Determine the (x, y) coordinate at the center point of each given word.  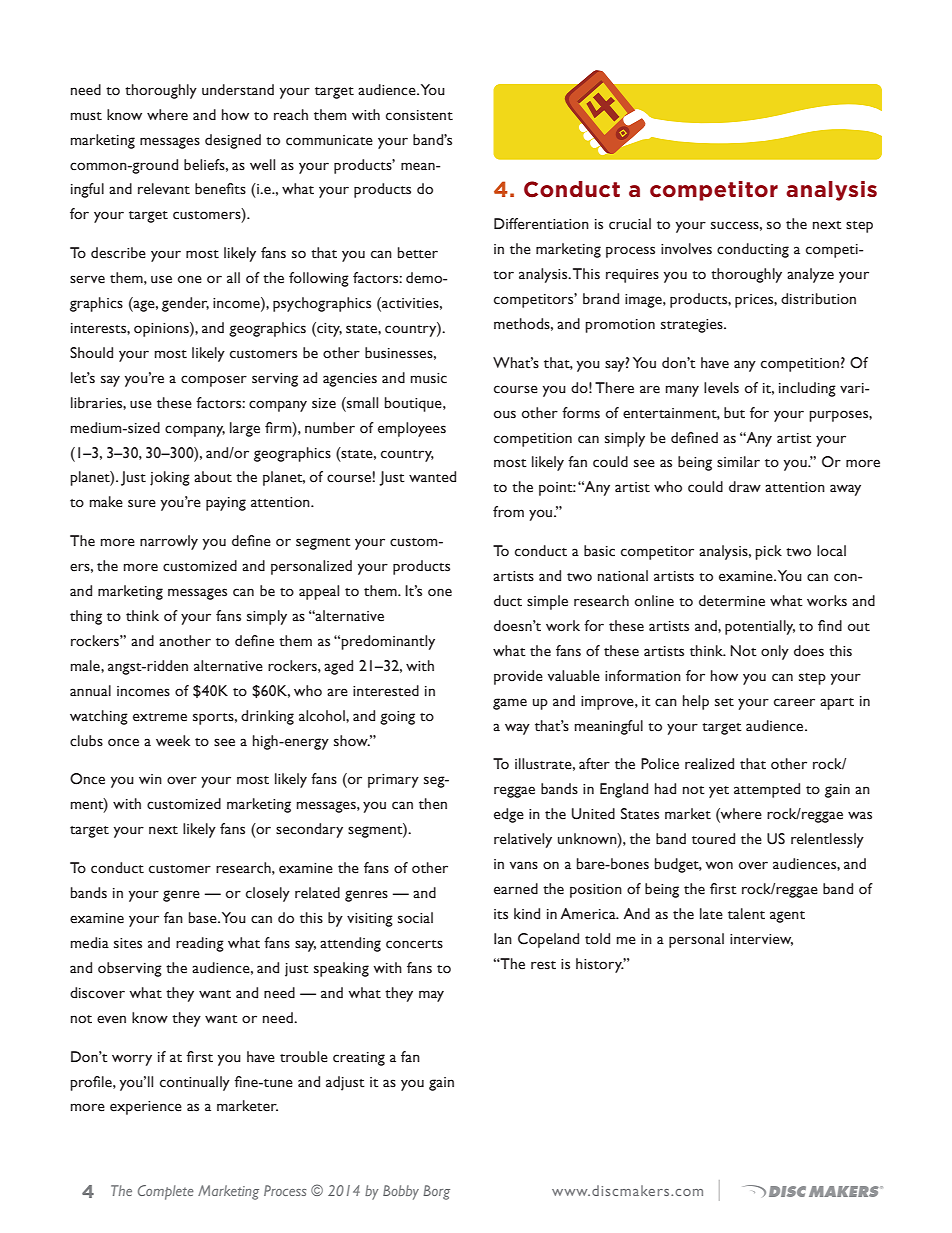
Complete (166, 1192)
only (775, 652)
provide (518, 677)
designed (233, 141)
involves (686, 249)
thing (86, 617)
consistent (419, 115)
